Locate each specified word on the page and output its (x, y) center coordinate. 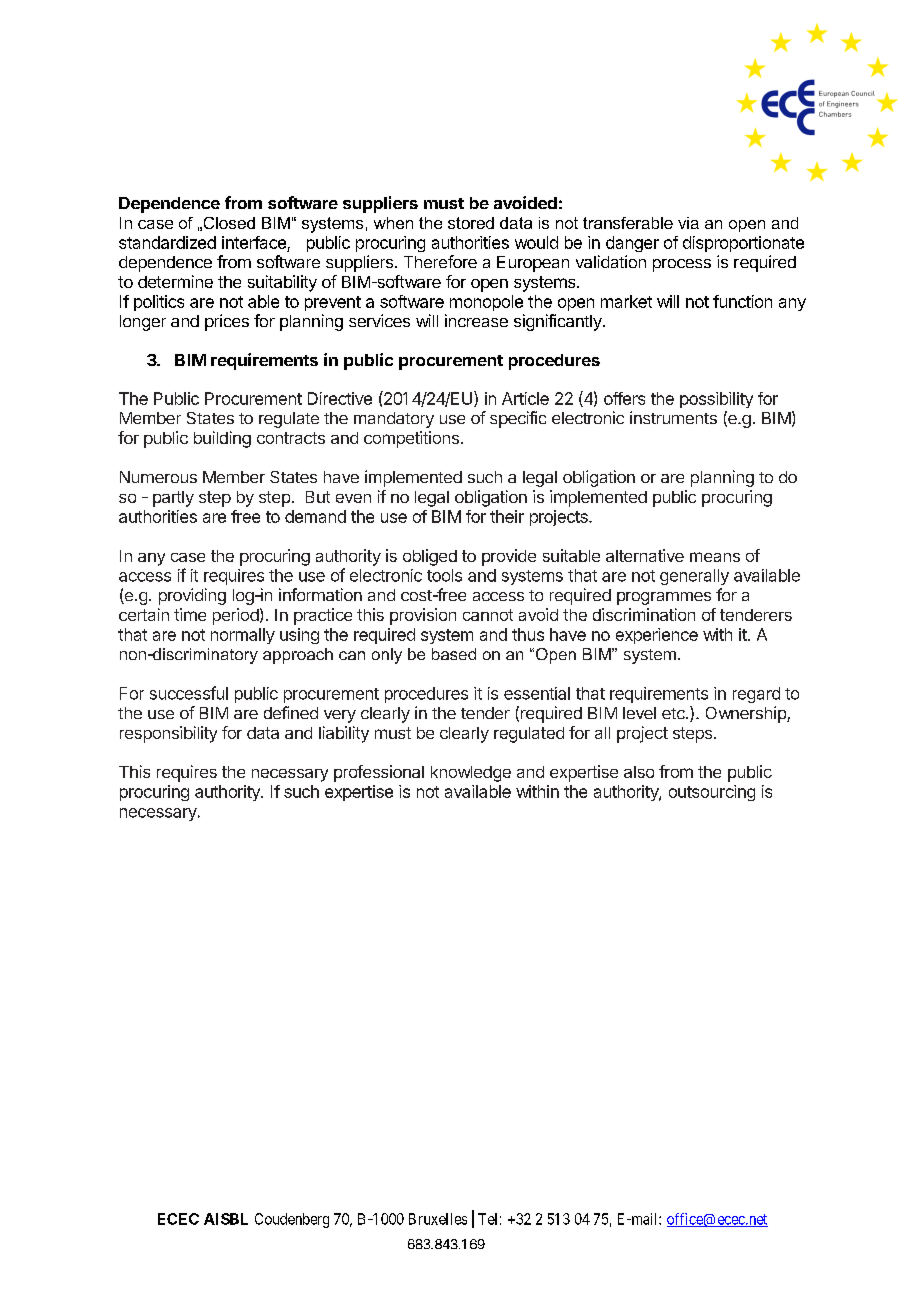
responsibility (168, 734)
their (507, 516)
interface (254, 242)
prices (227, 322)
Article (525, 398)
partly (173, 499)
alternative (645, 555)
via (688, 223)
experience (657, 636)
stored (471, 223)
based (454, 654)
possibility (716, 400)
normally (243, 636)
